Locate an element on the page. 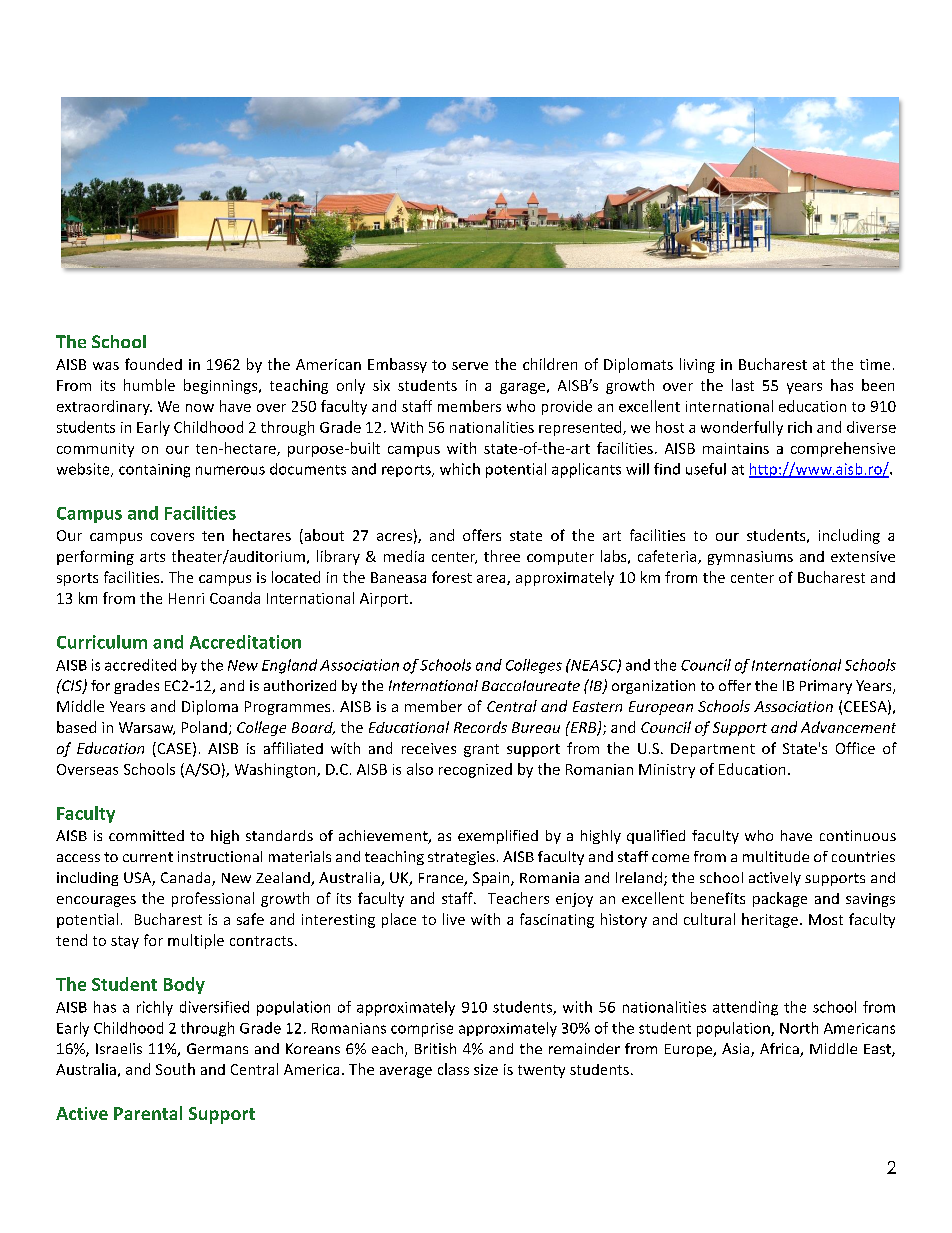 The width and height of the page is (952, 1233). three is located at coordinates (502, 556).
